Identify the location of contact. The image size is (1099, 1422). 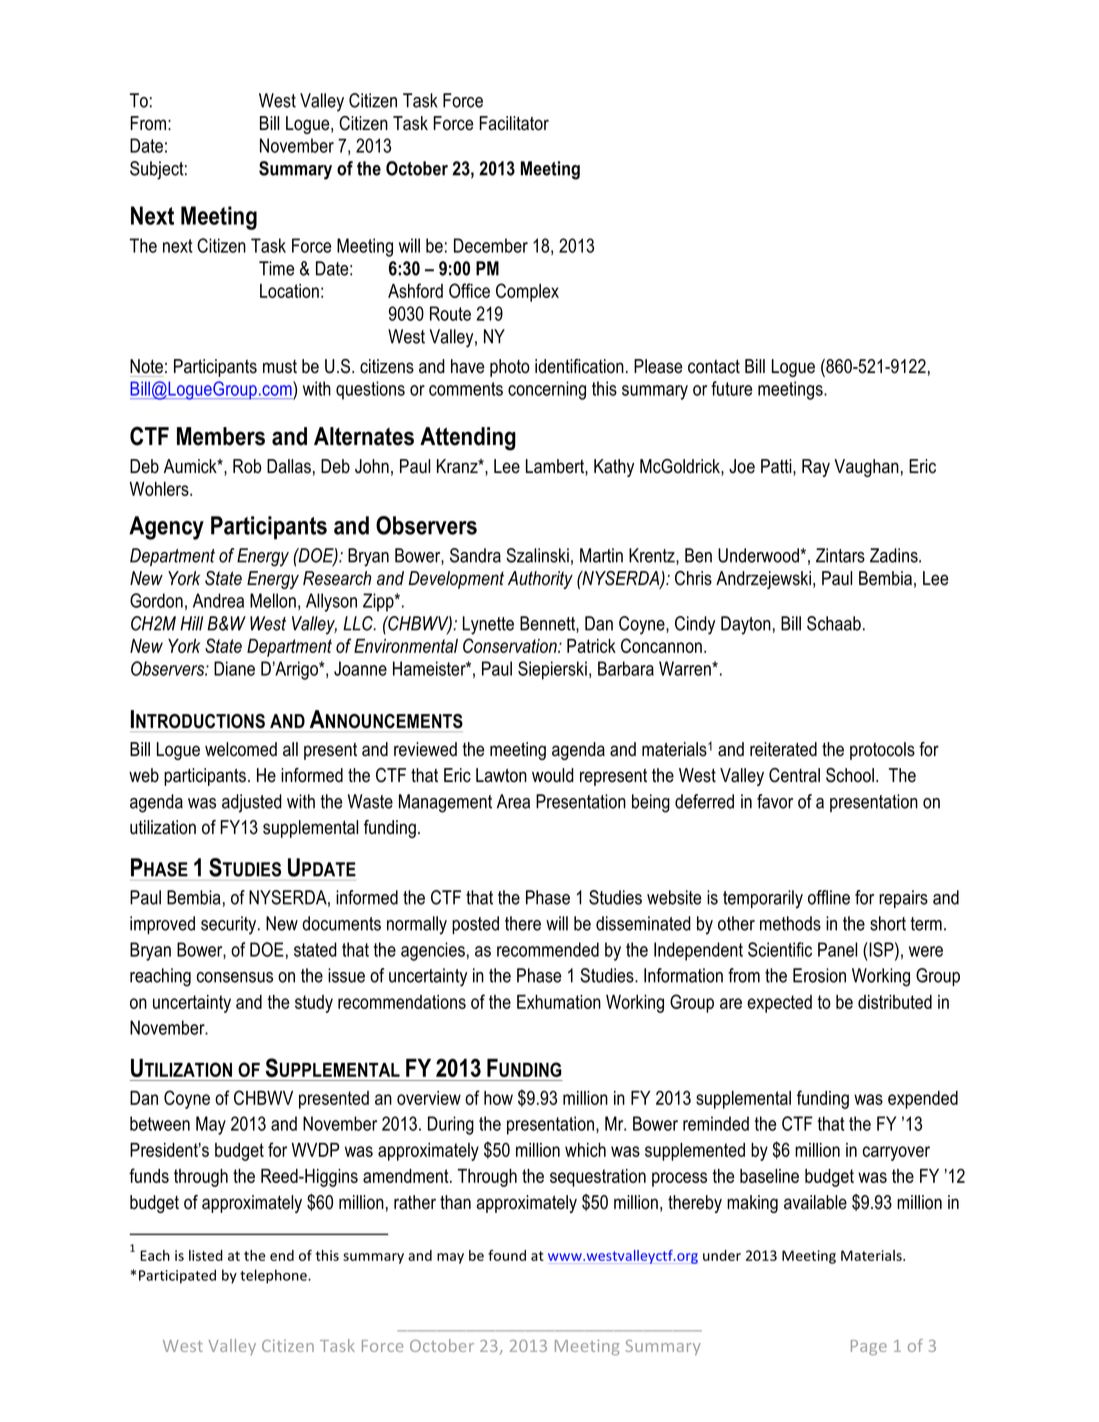
(714, 366).
